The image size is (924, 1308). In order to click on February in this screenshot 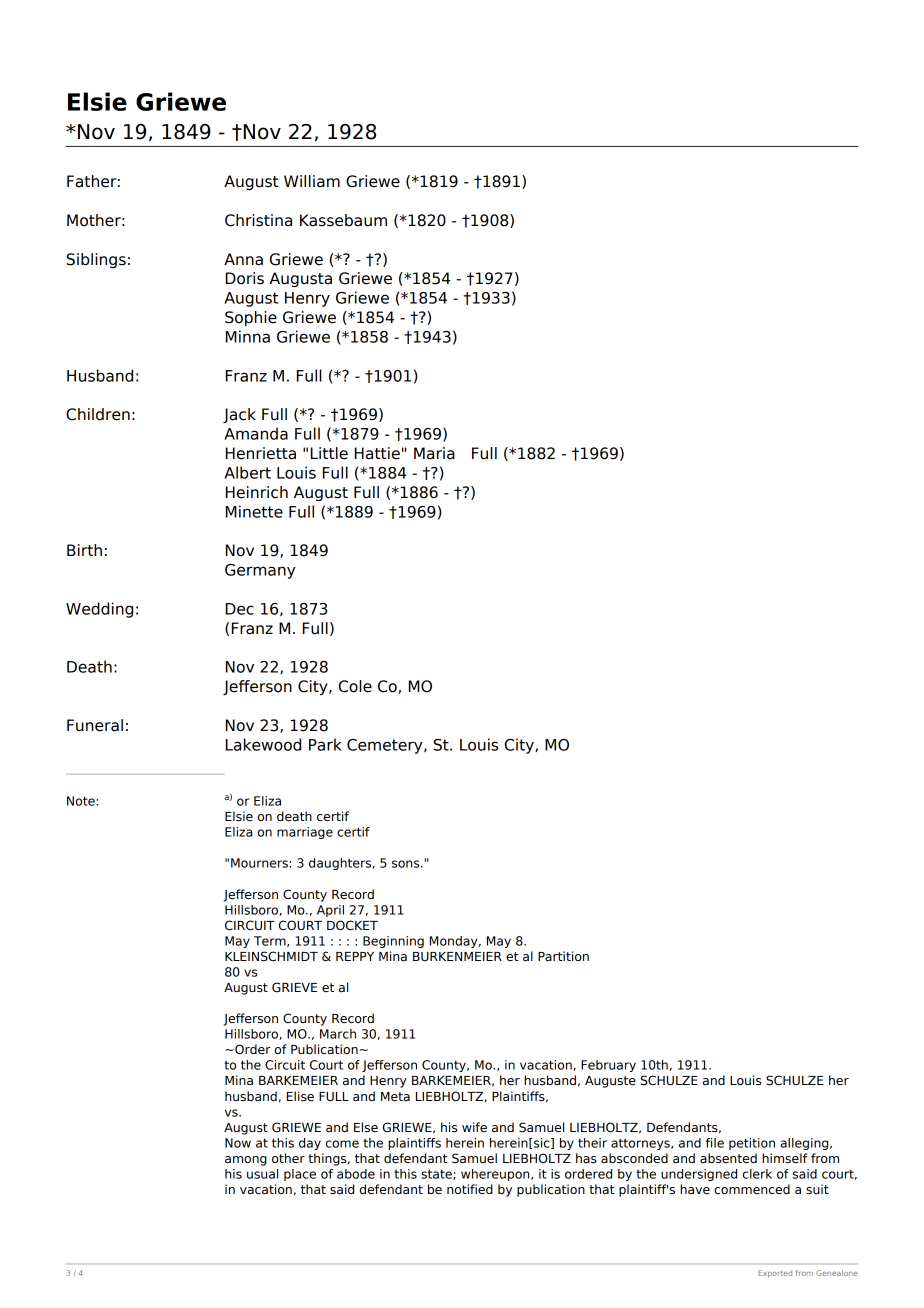, I will do `click(608, 1066)`.
